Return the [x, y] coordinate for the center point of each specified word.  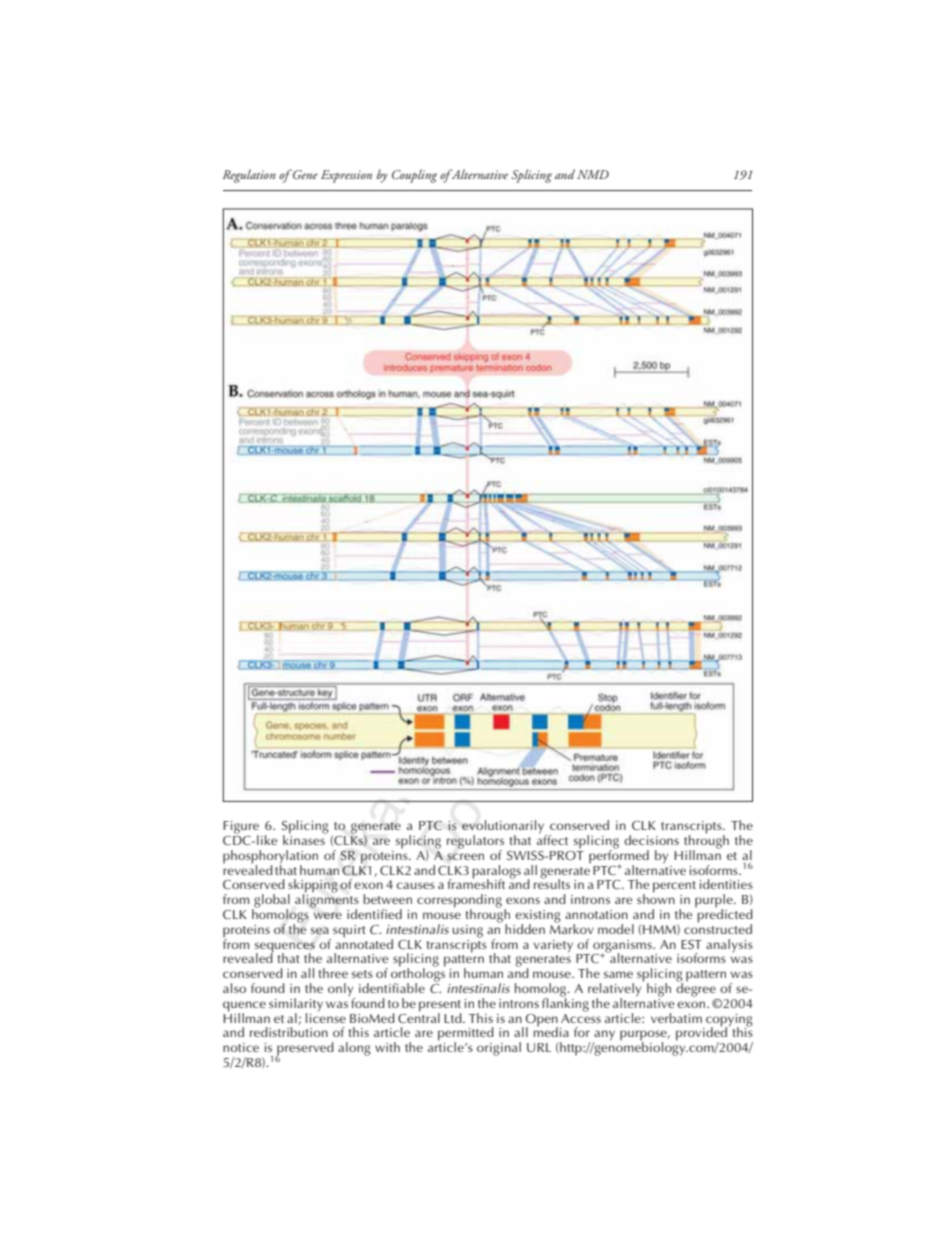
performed [619, 856]
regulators [475, 843]
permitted [466, 1035]
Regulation [249, 176]
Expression [346, 176]
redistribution [289, 1032]
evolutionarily [504, 828]
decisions [651, 840]
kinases [305, 839]
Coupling [414, 176]
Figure [241, 828]
